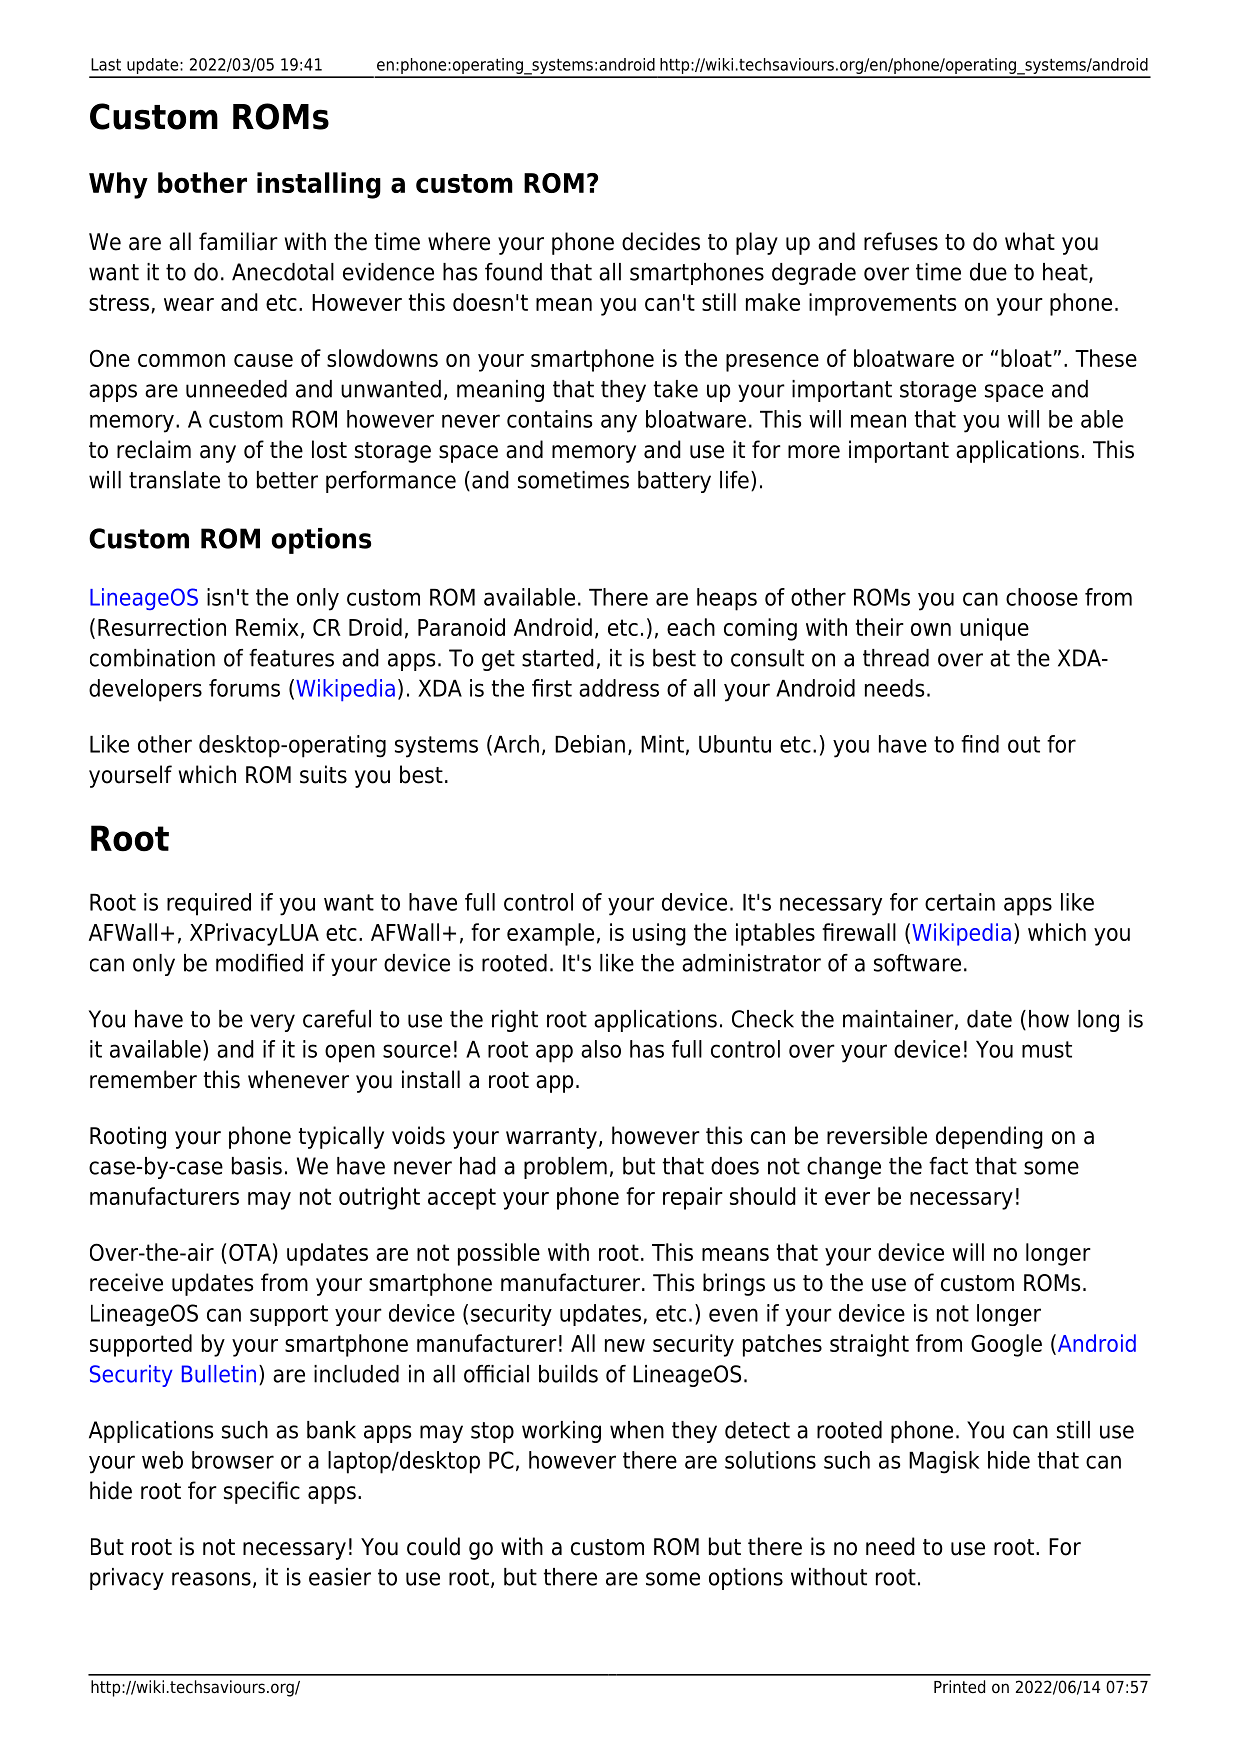 Image resolution: width=1239 pixels, height=1752 pixels. What do you see at coordinates (661, 241) in the image?
I see `decides` at bounding box center [661, 241].
